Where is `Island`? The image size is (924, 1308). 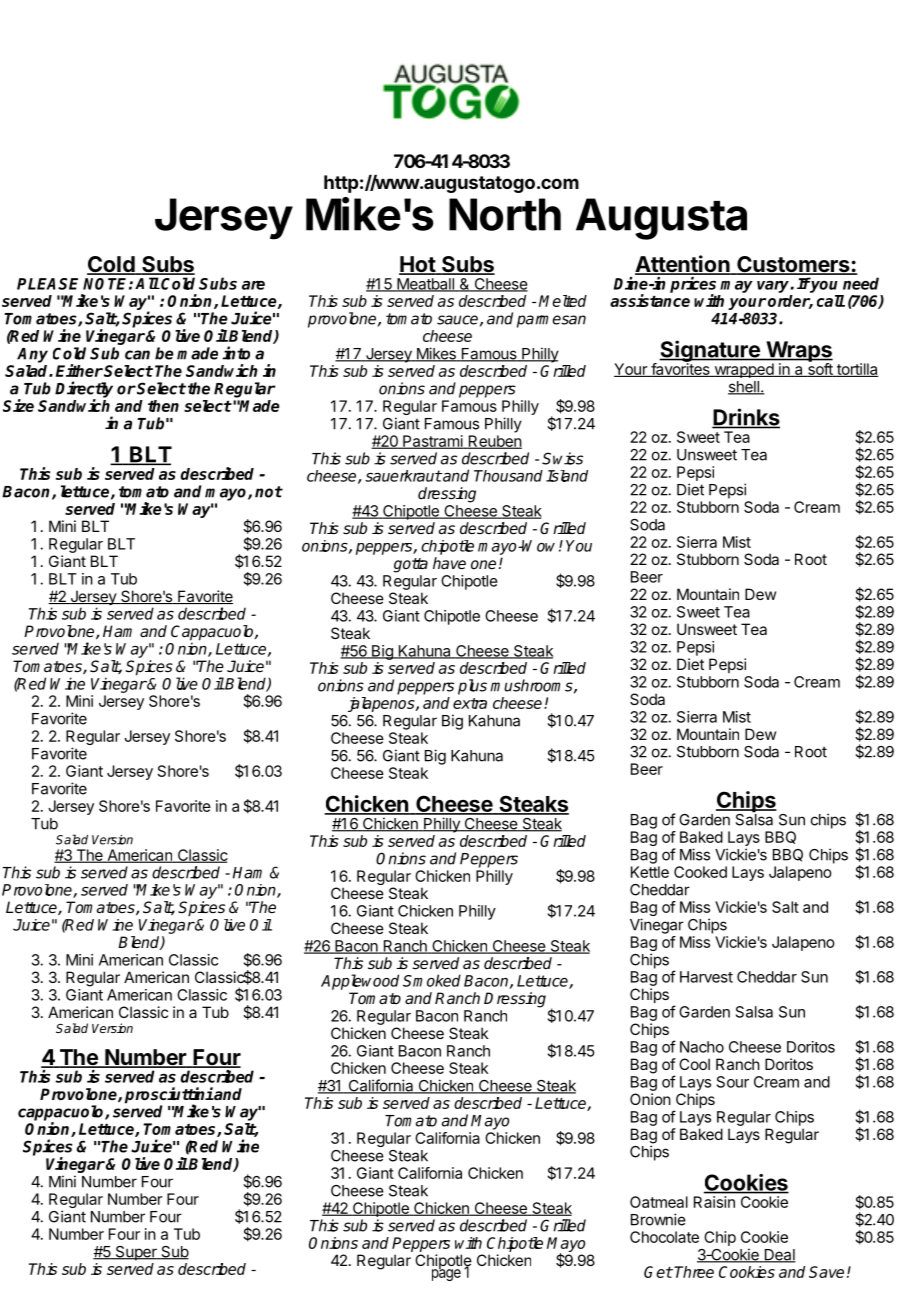
Island is located at coordinates (567, 476).
